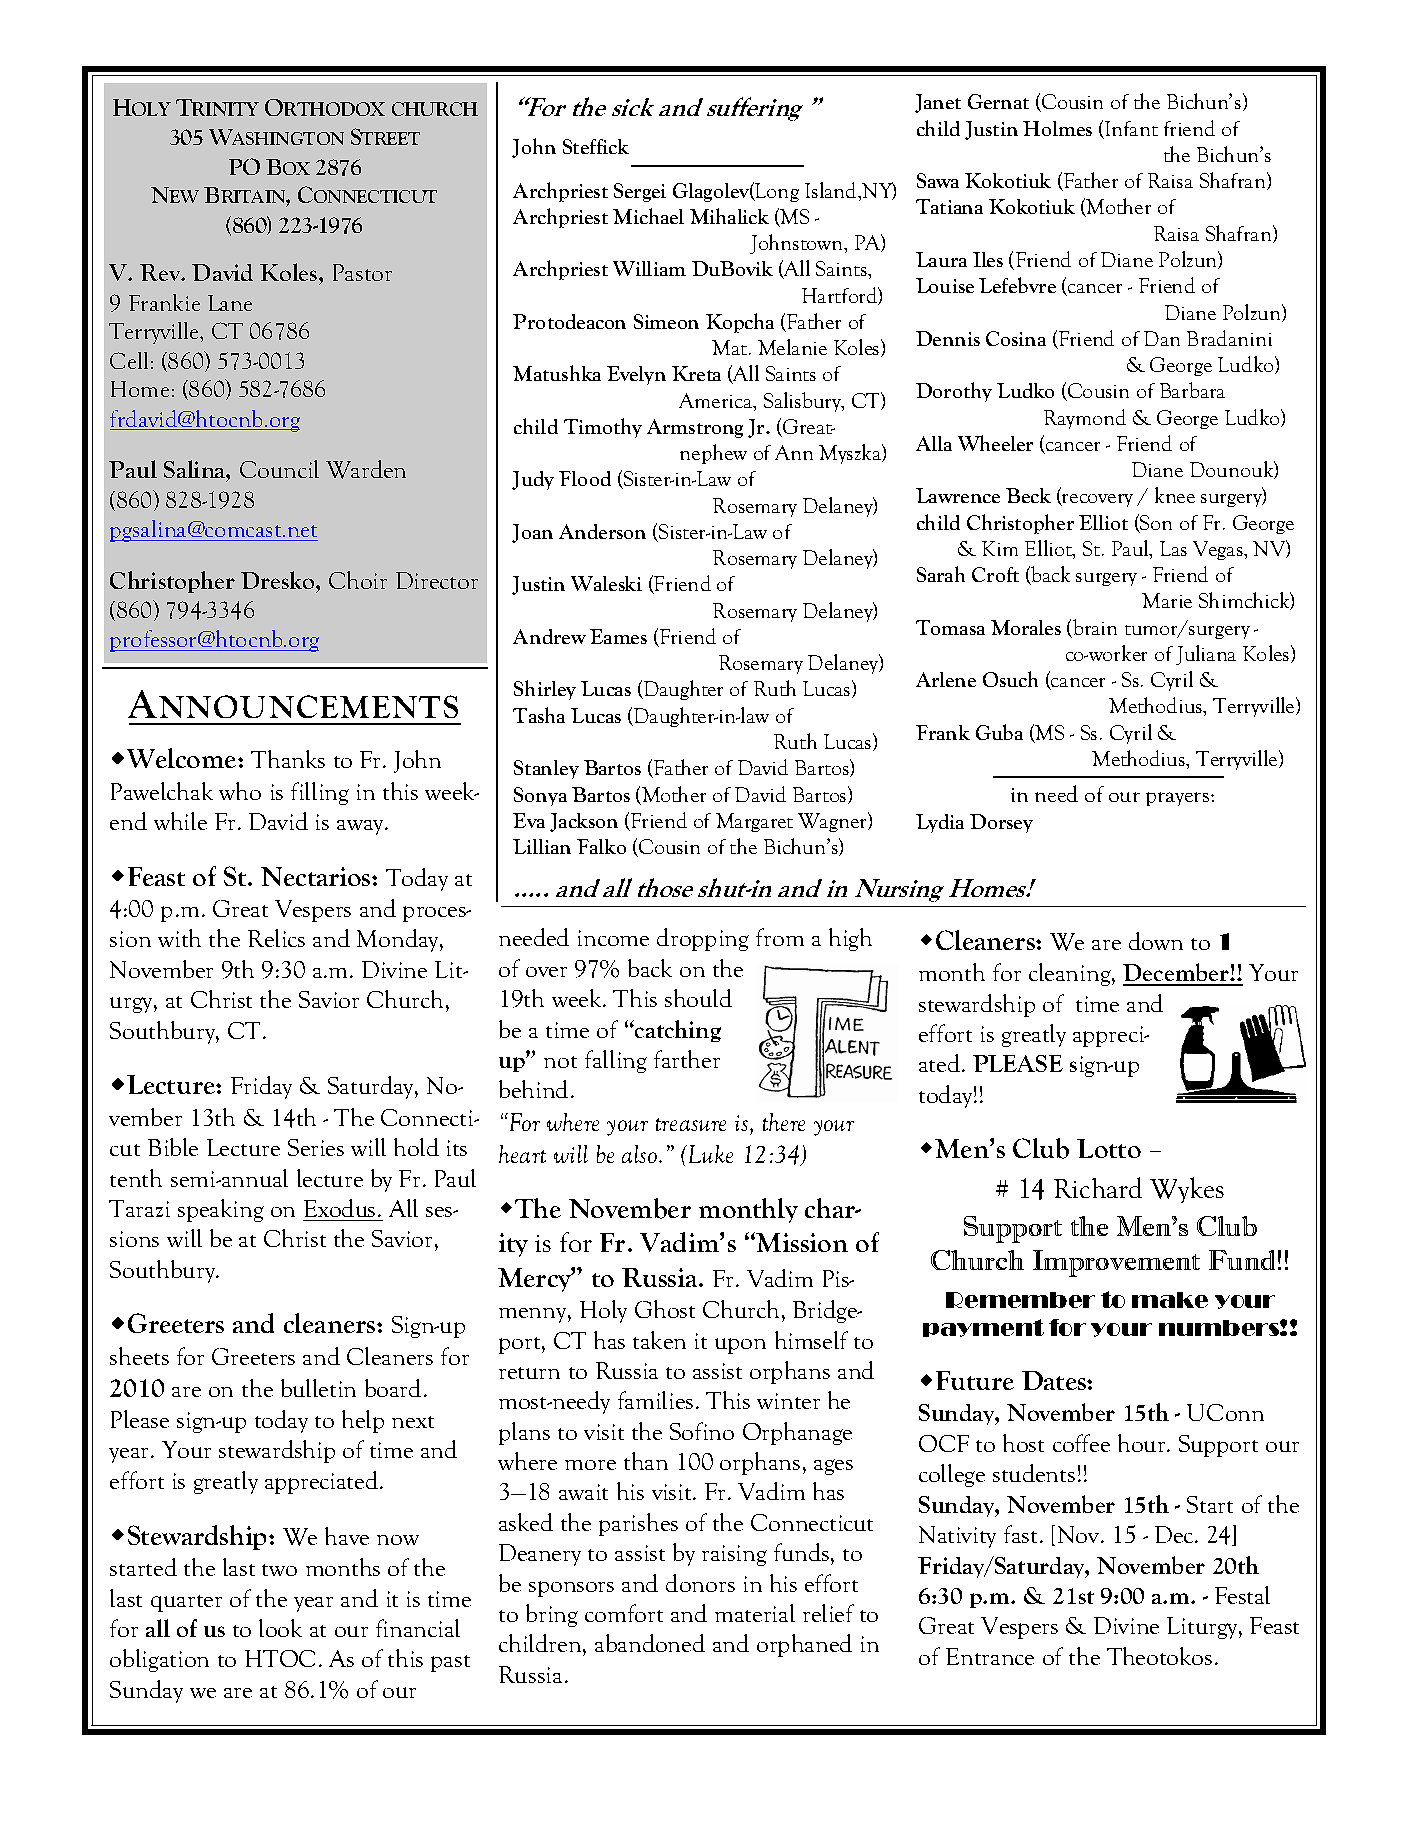 This screenshot has width=1409, height=1823. I want to click on look, so click(280, 1628).
